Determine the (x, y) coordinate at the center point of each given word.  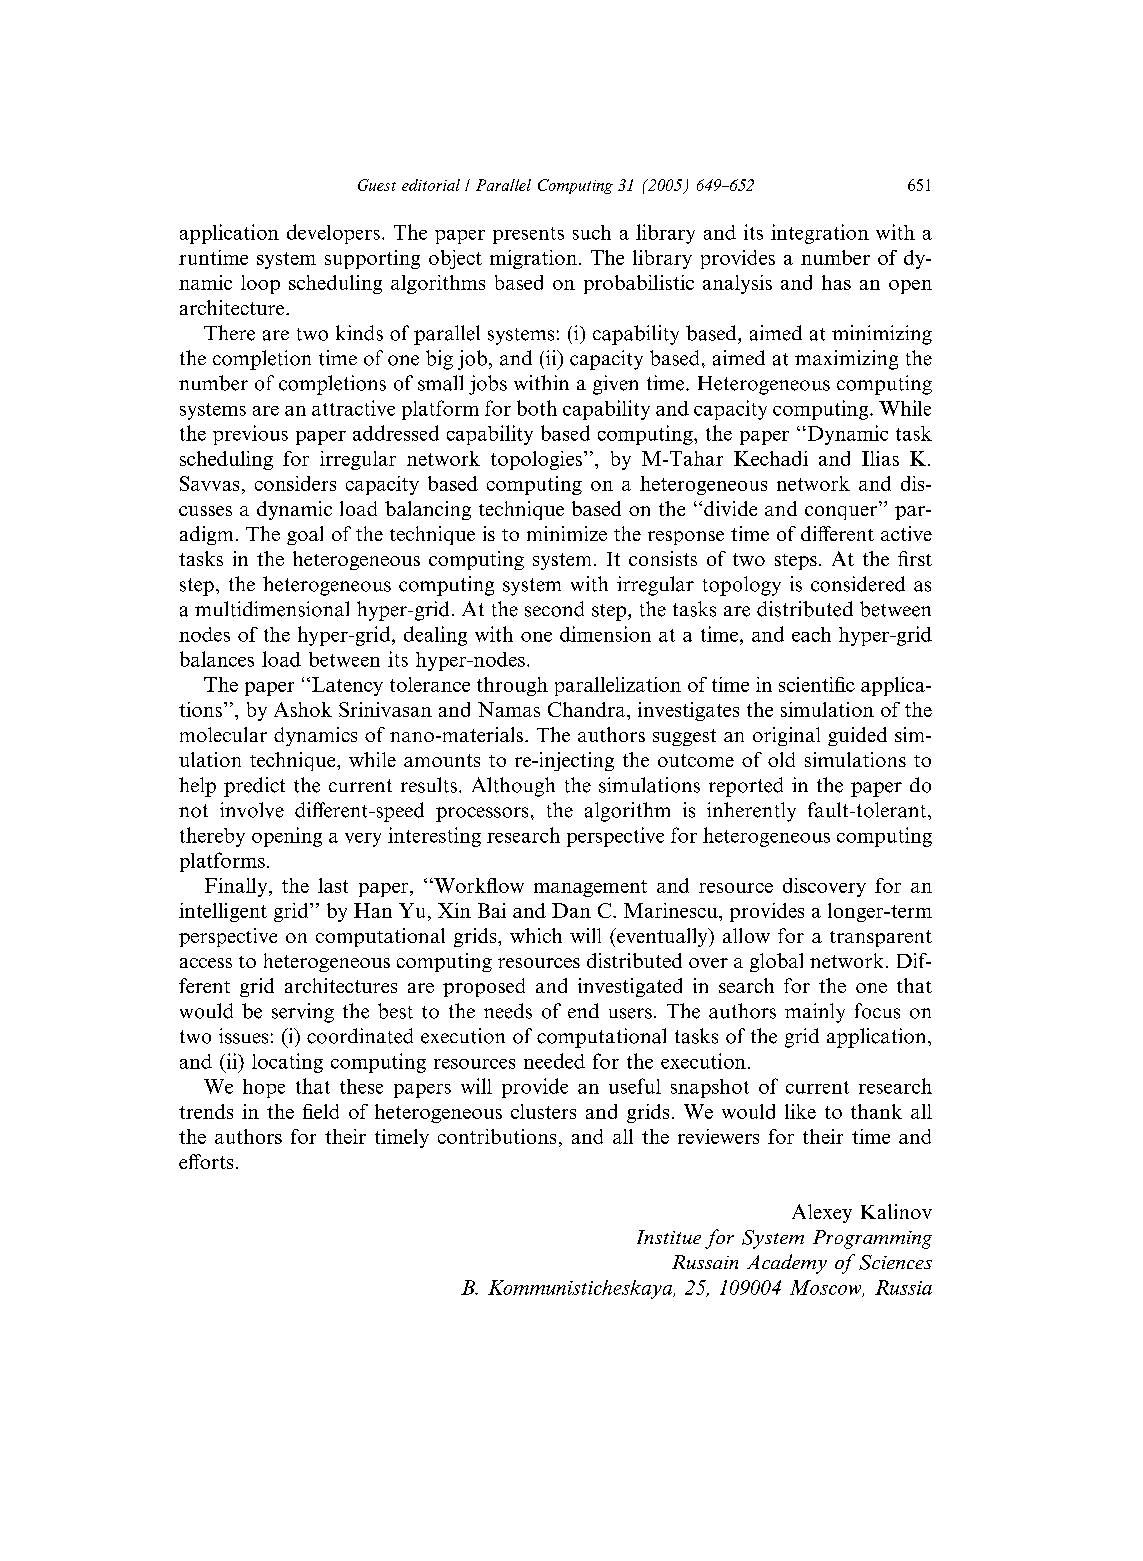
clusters (543, 1111)
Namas (509, 709)
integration (820, 234)
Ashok (303, 709)
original (786, 736)
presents (528, 235)
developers (333, 234)
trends (206, 1111)
